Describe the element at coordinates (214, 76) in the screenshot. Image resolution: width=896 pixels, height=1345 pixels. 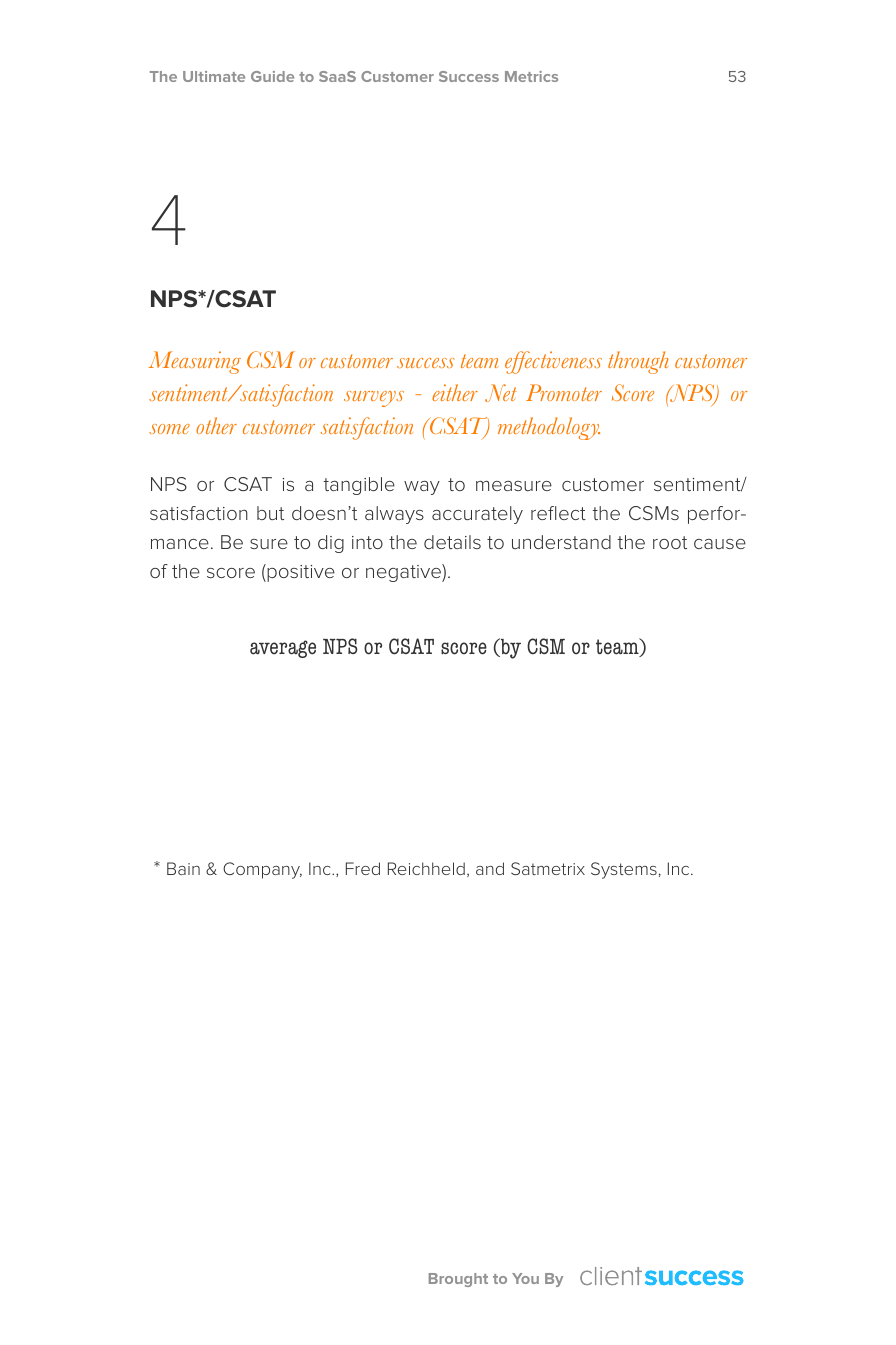
I see `Ultimate` at that location.
